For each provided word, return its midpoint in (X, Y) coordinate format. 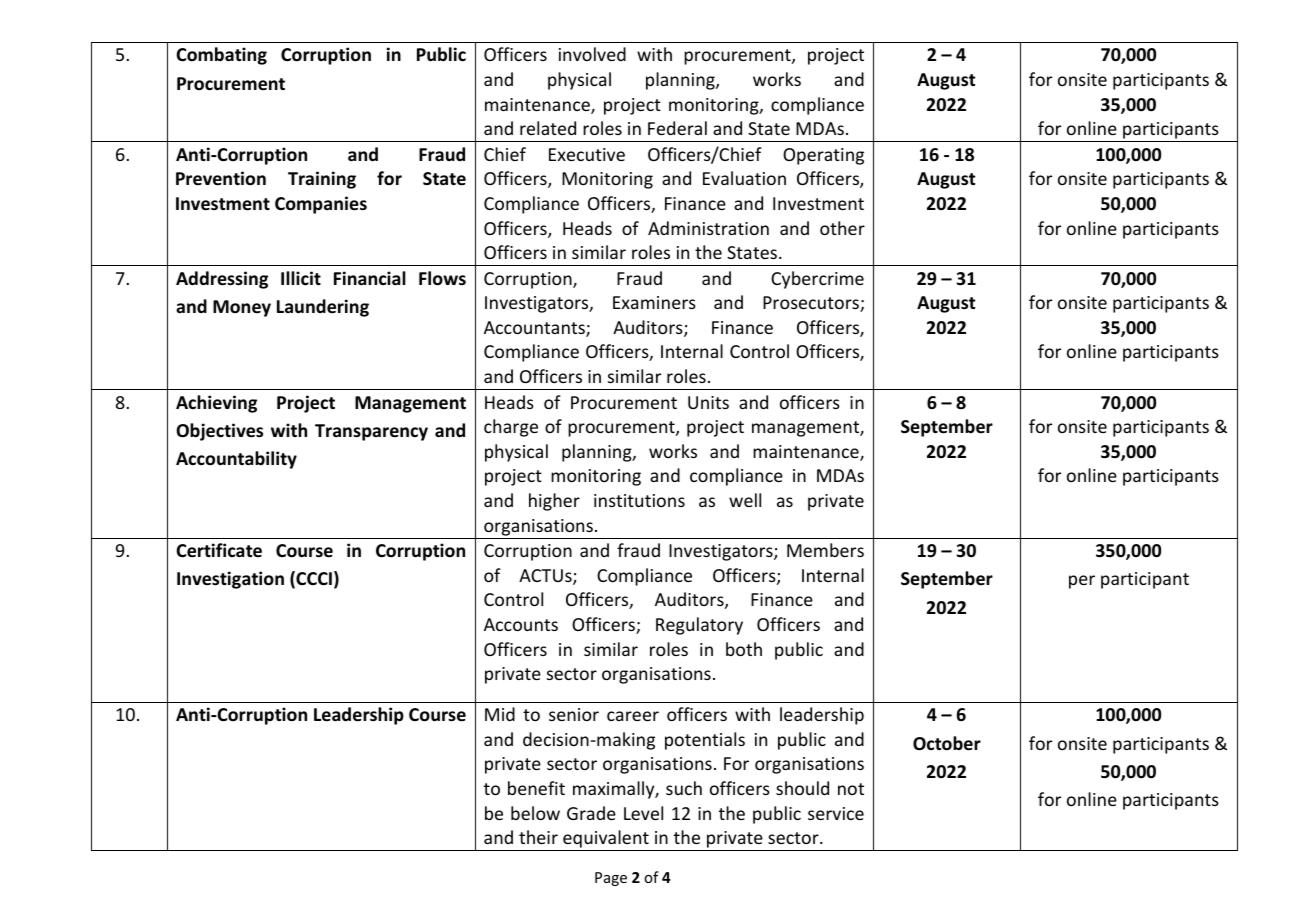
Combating (221, 56)
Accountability (236, 460)
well (745, 500)
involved (592, 54)
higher (554, 502)
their (538, 837)
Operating (823, 156)
